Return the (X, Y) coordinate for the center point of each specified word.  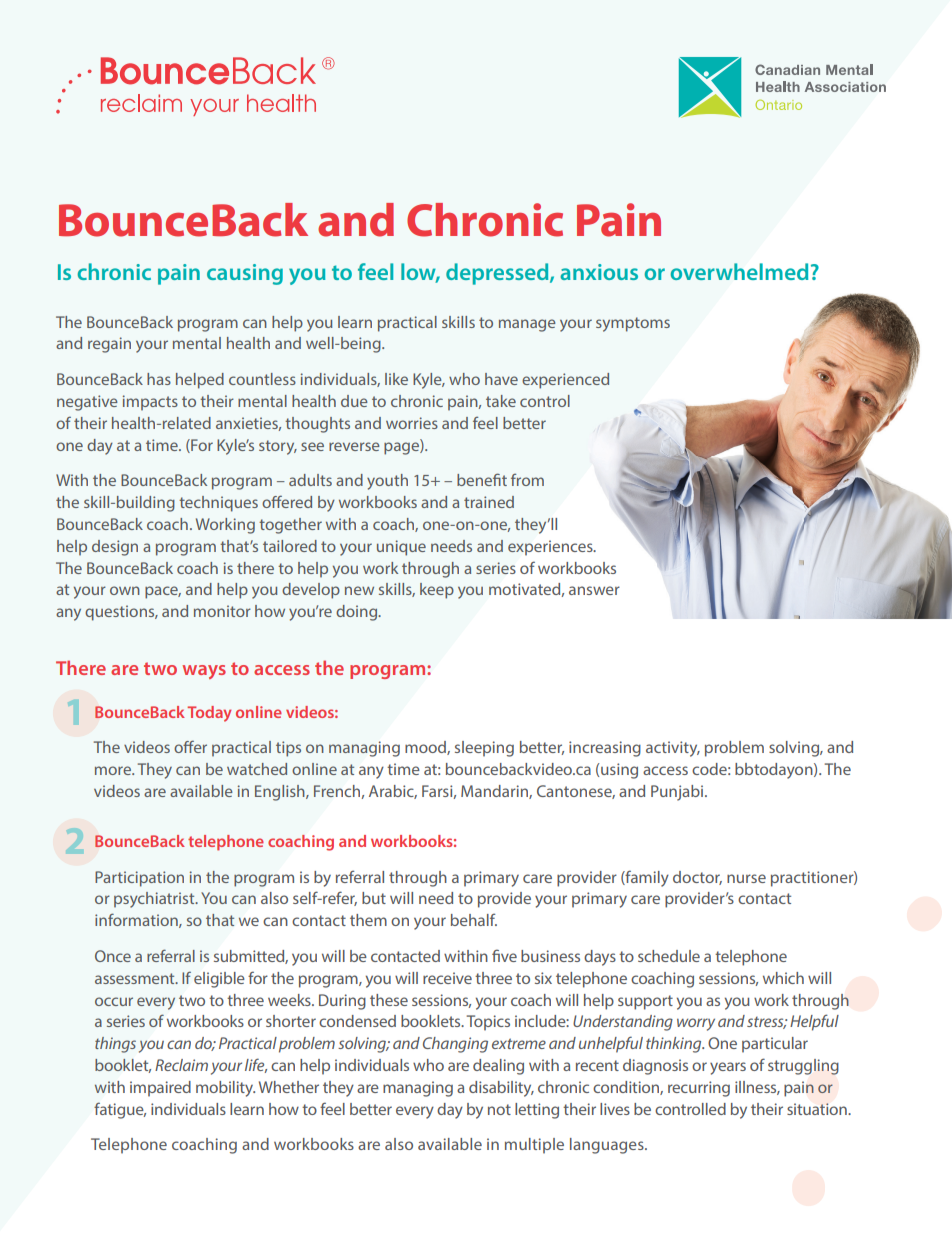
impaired (160, 1089)
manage (527, 325)
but (374, 898)
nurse (746, 878)
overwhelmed (739, 271)
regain (109, 345)
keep (437, 591)
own (125, 590)
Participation (139, 879)
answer (594, 590)
